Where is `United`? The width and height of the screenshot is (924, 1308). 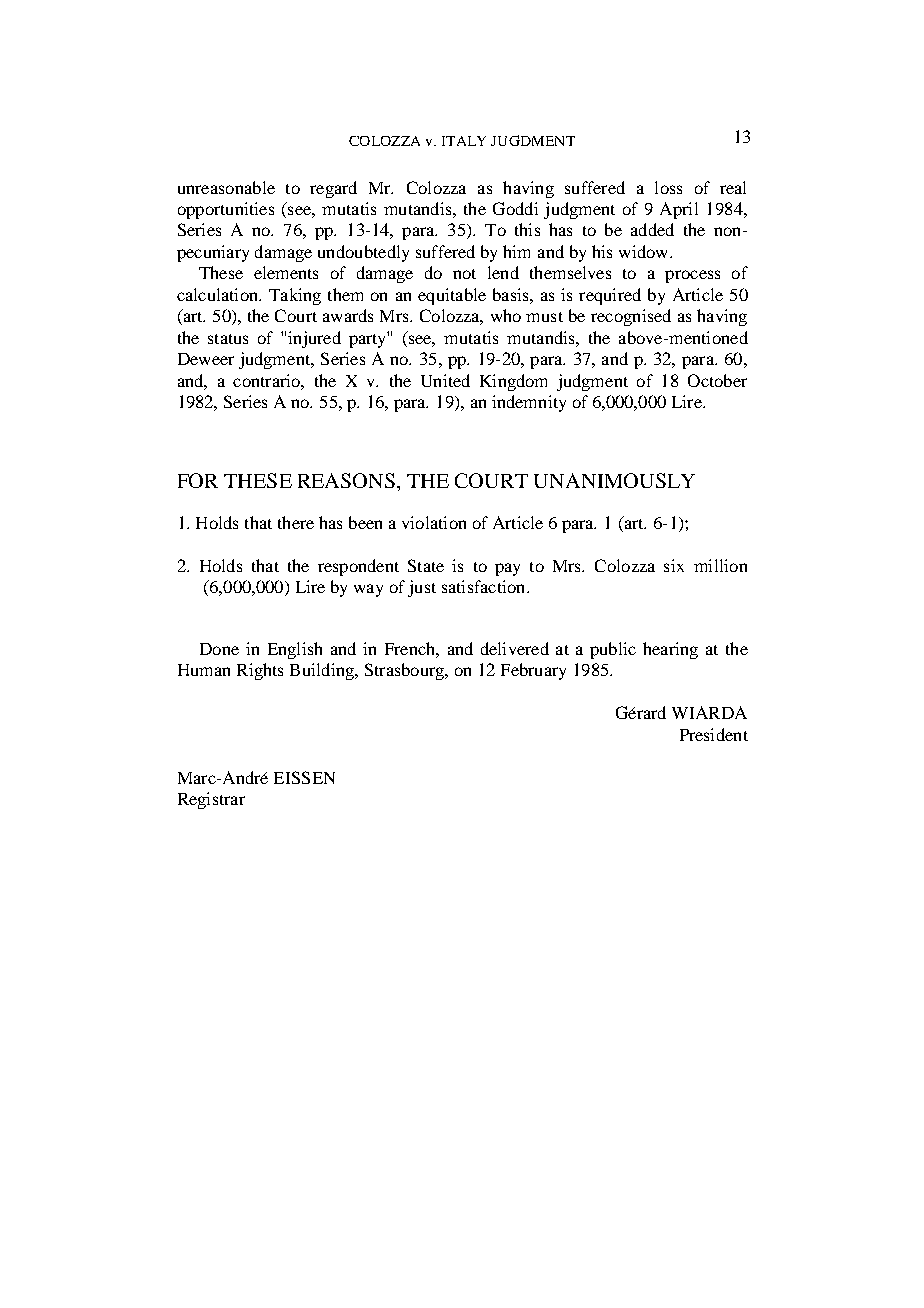 United is located at coordinates (445, 380).
